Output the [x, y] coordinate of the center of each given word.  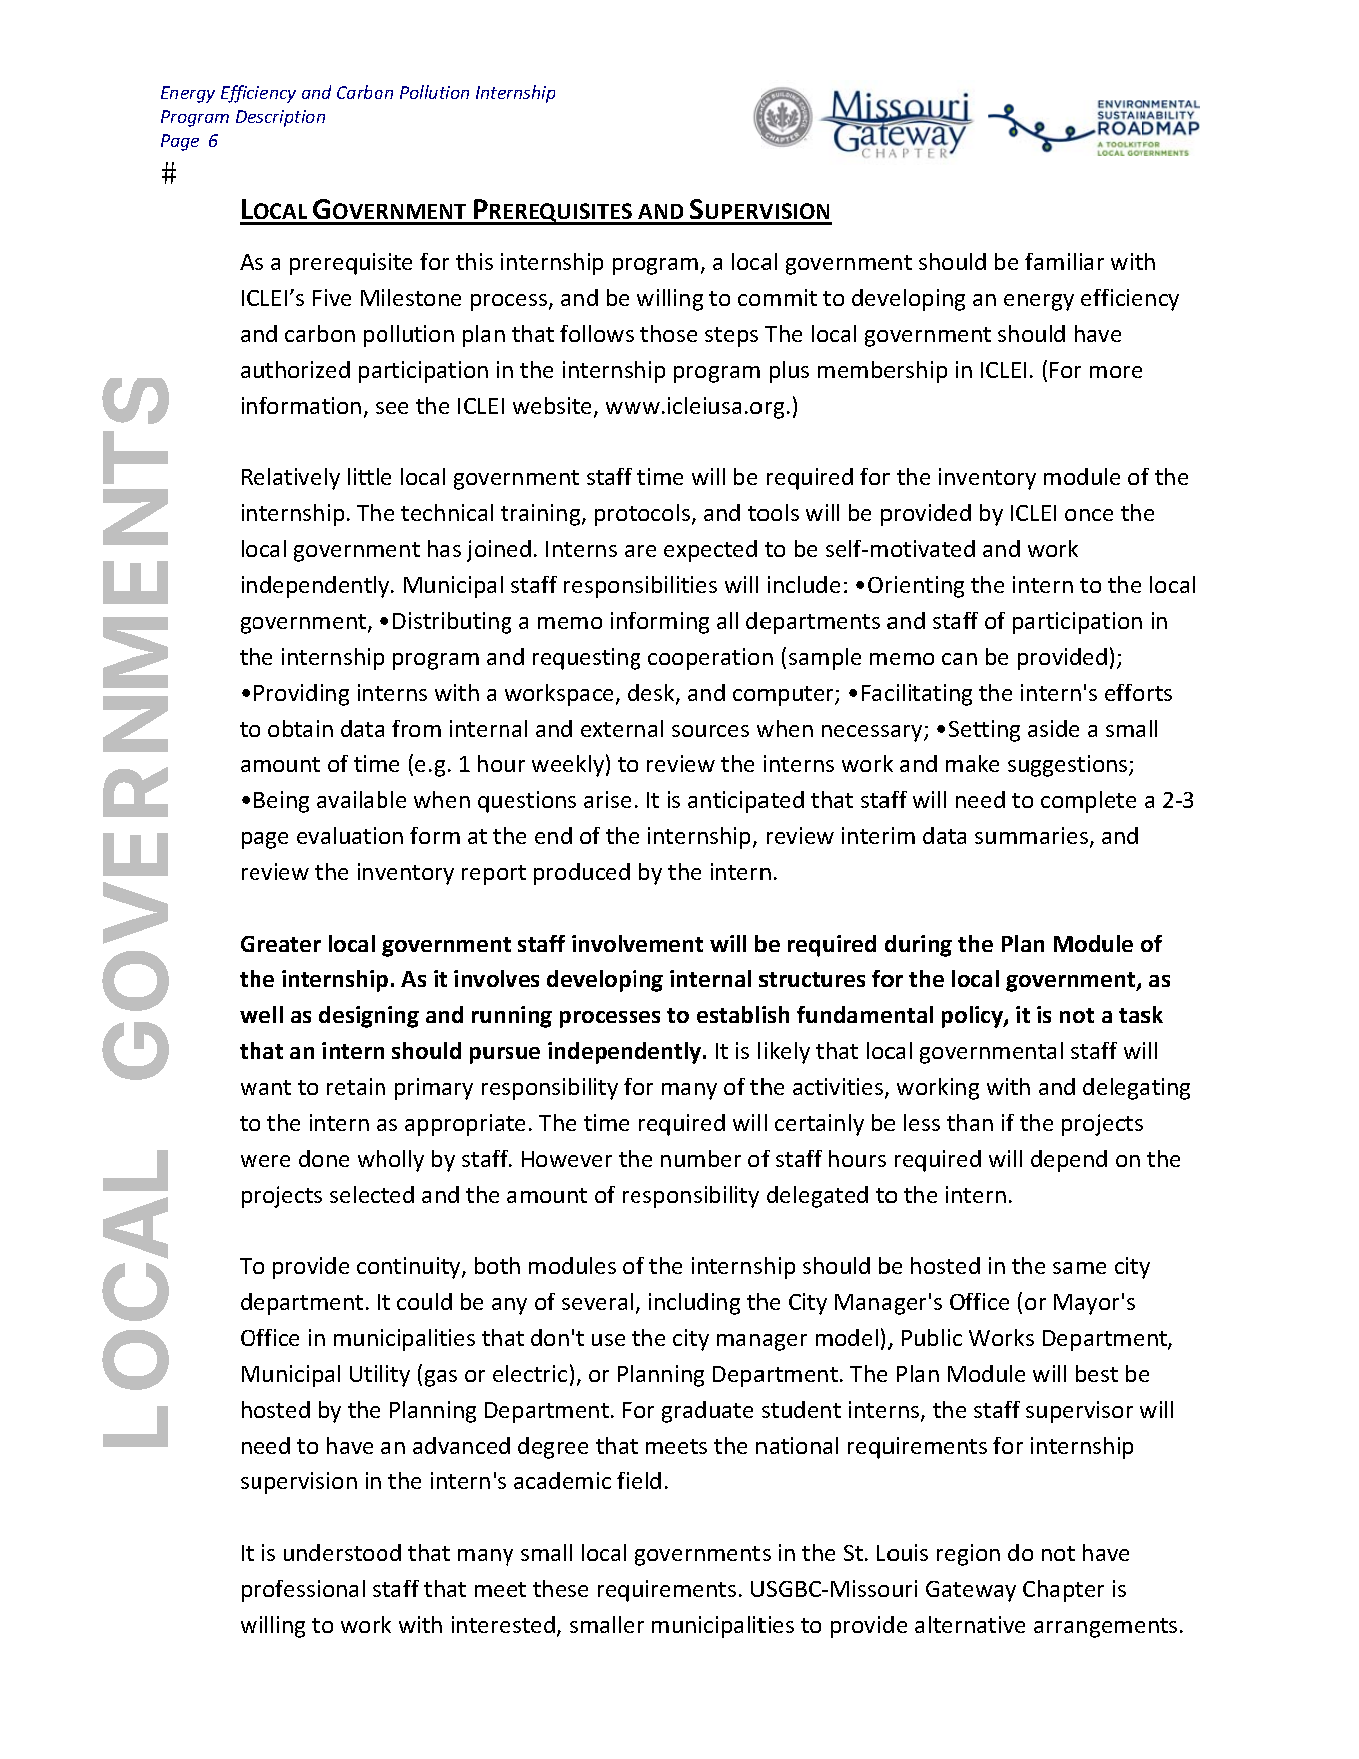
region [968, 1555]
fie [629, 1480]
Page [180, 142]
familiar [1064, 261]
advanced [461, 1445]
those [668, 333]
